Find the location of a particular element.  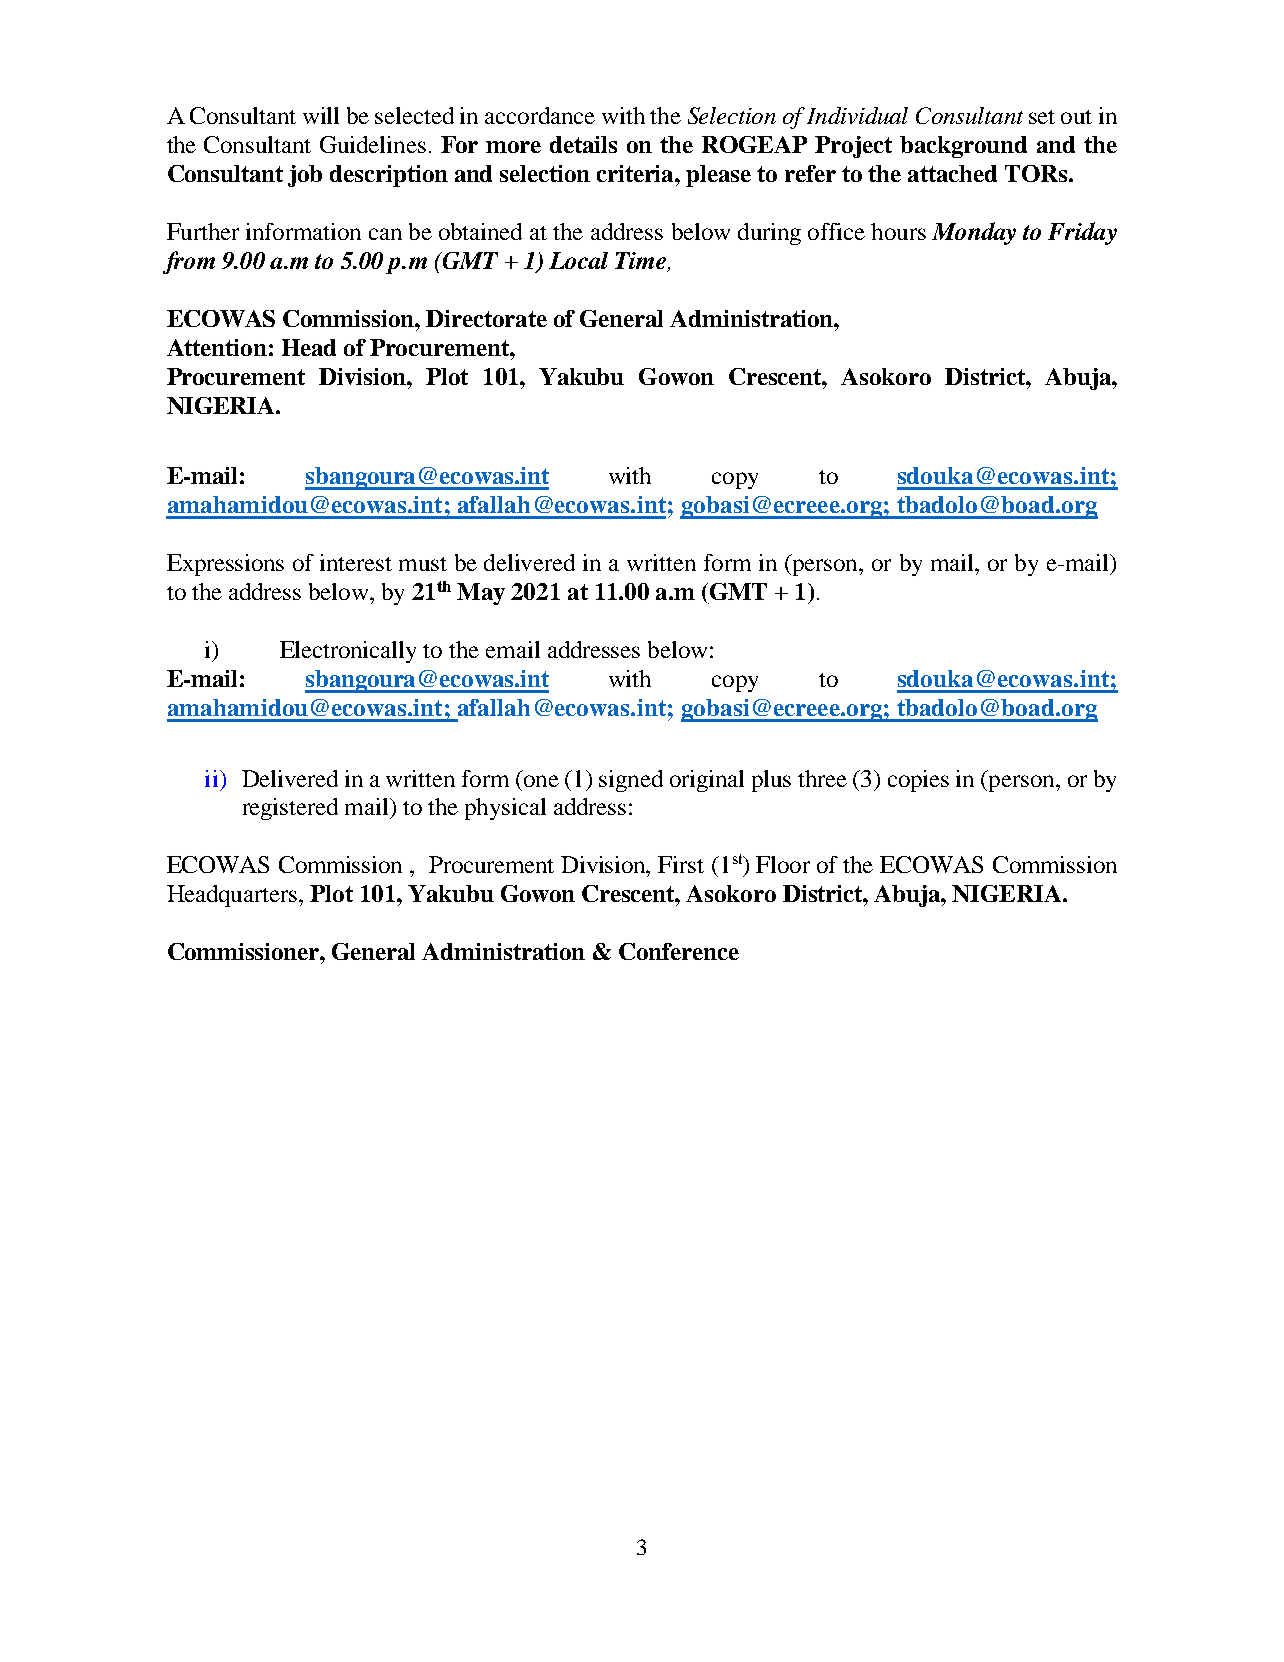

May is located at coordinates (481, 594).
